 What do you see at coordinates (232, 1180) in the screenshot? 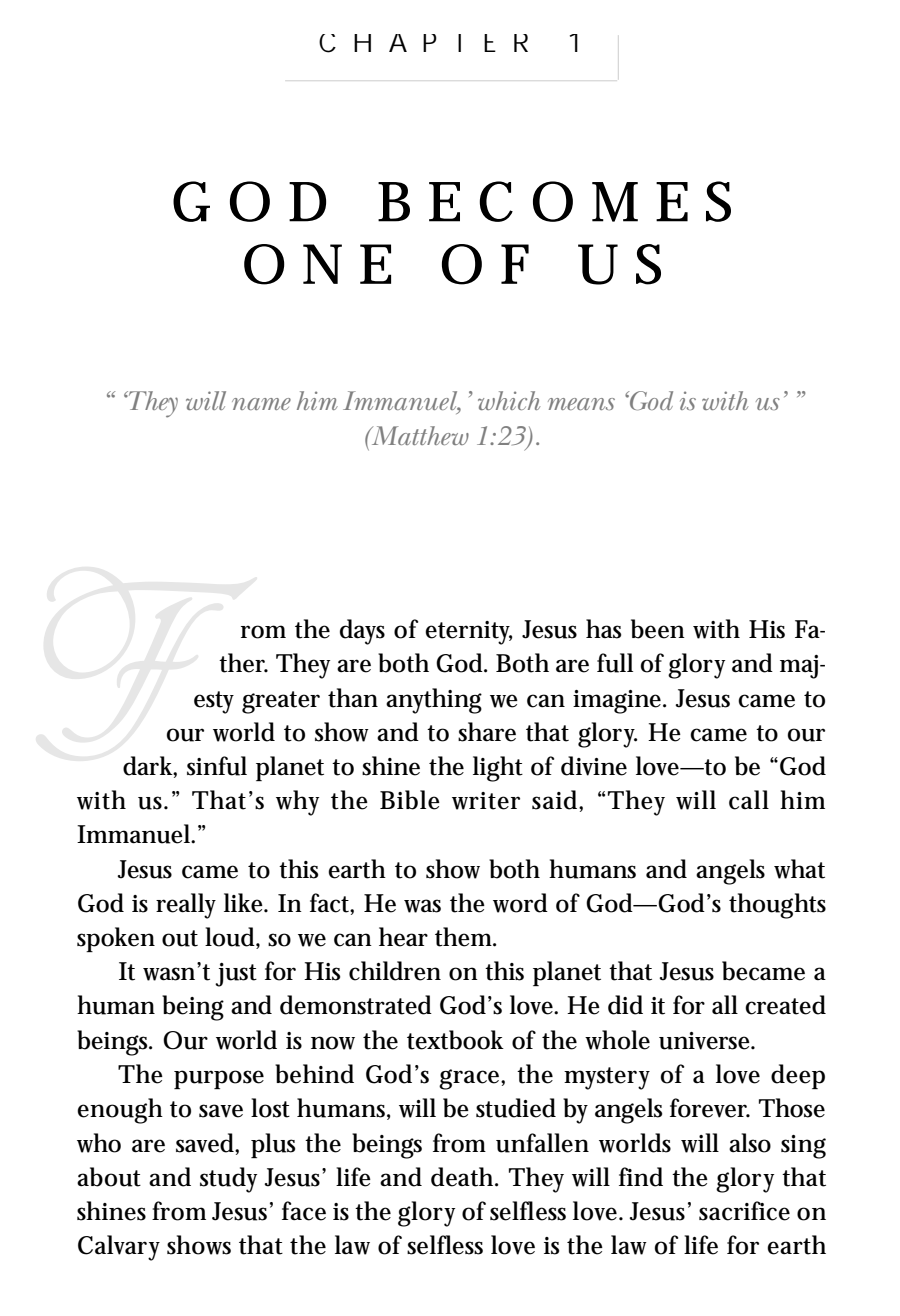
I see `study` at bounding box center [232, 1180].
